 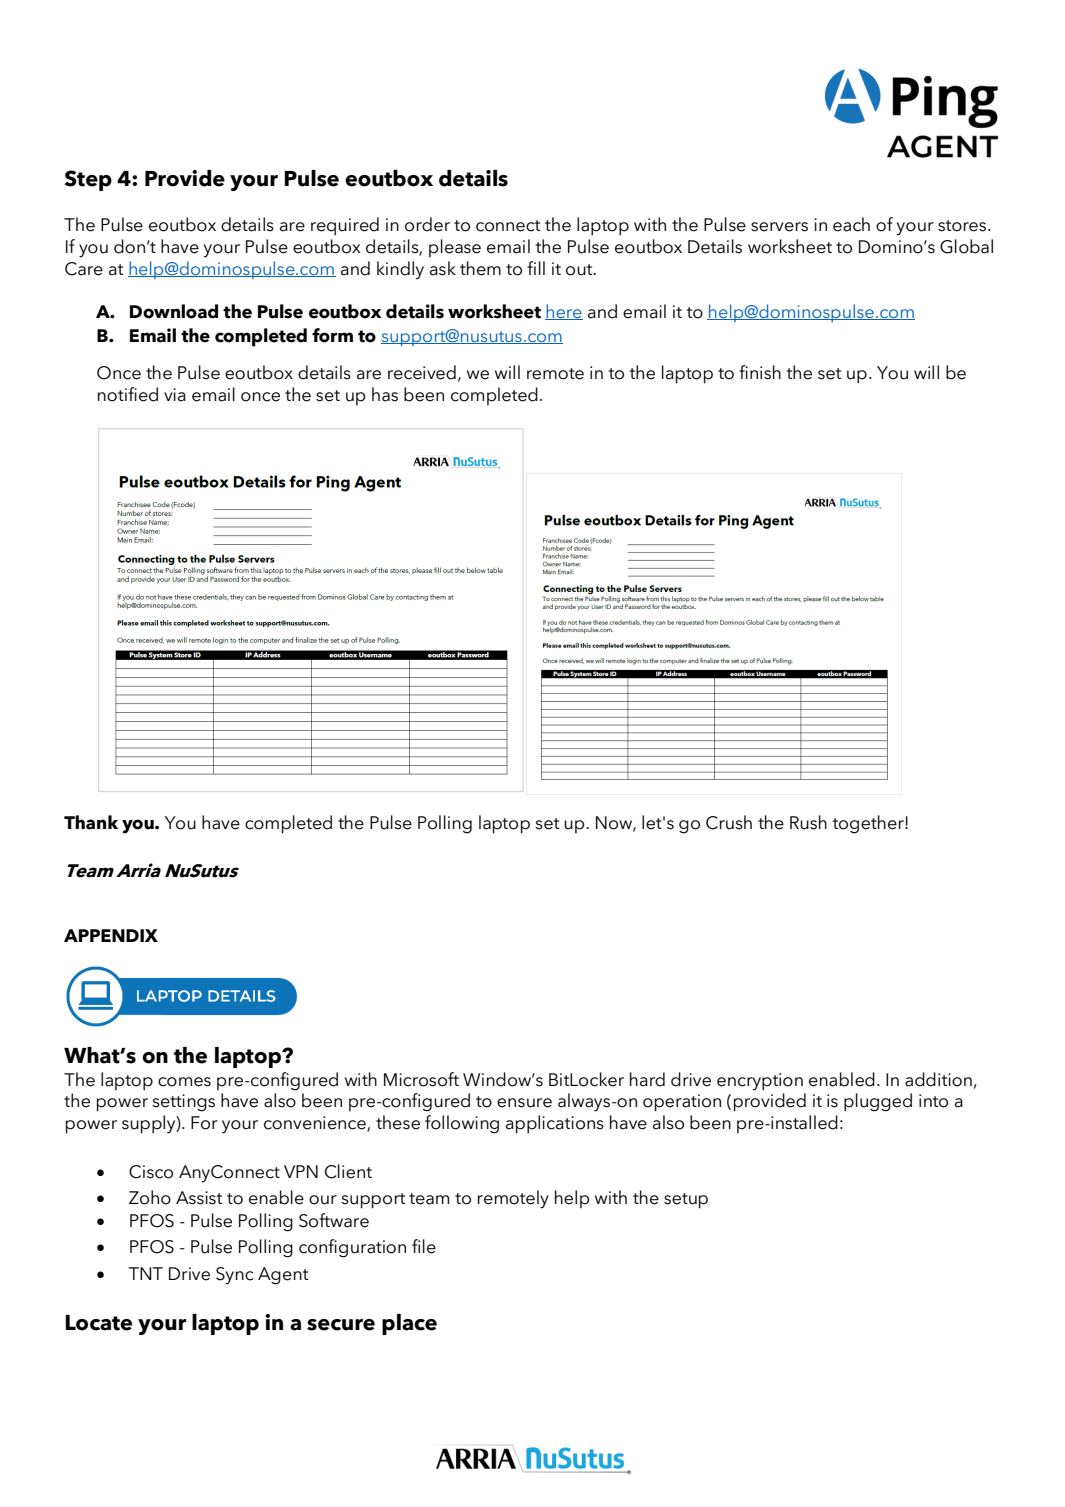 What do you see at coordinates (175, 395) in the screenshot?
I see `via` at bounding box center [175, 395].
